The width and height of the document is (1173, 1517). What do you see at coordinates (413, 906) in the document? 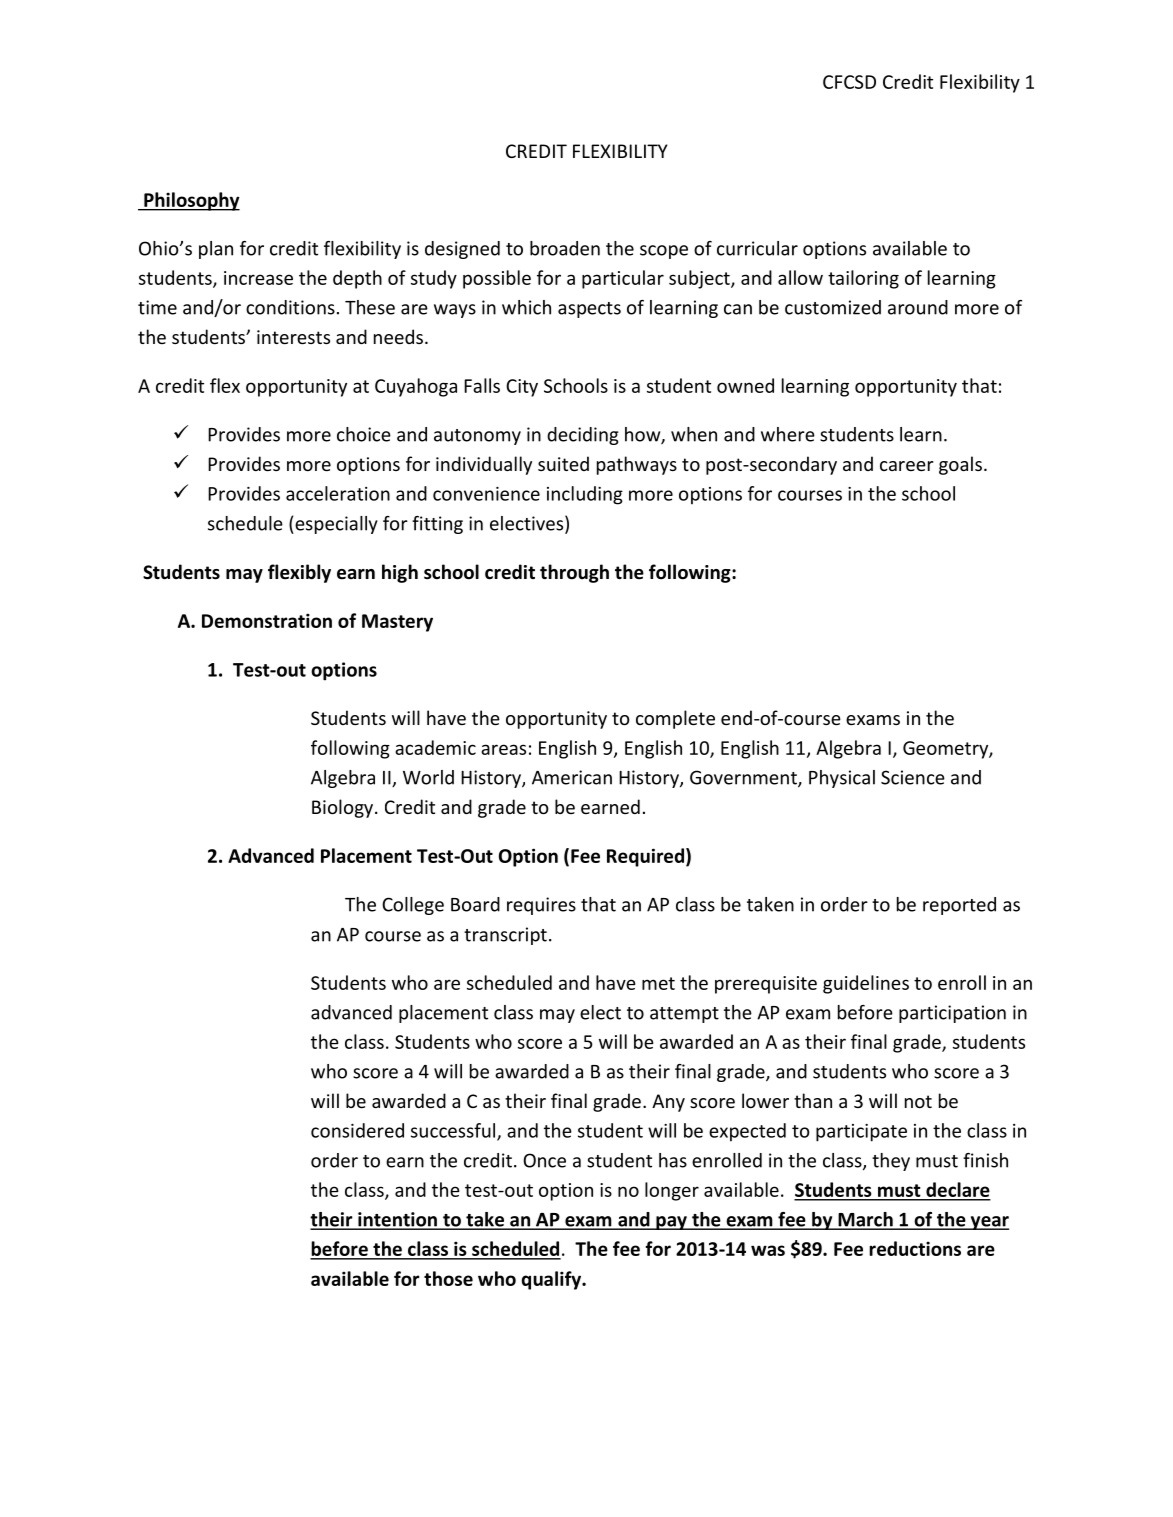
I see `College` at bounding box center [413, 906].
